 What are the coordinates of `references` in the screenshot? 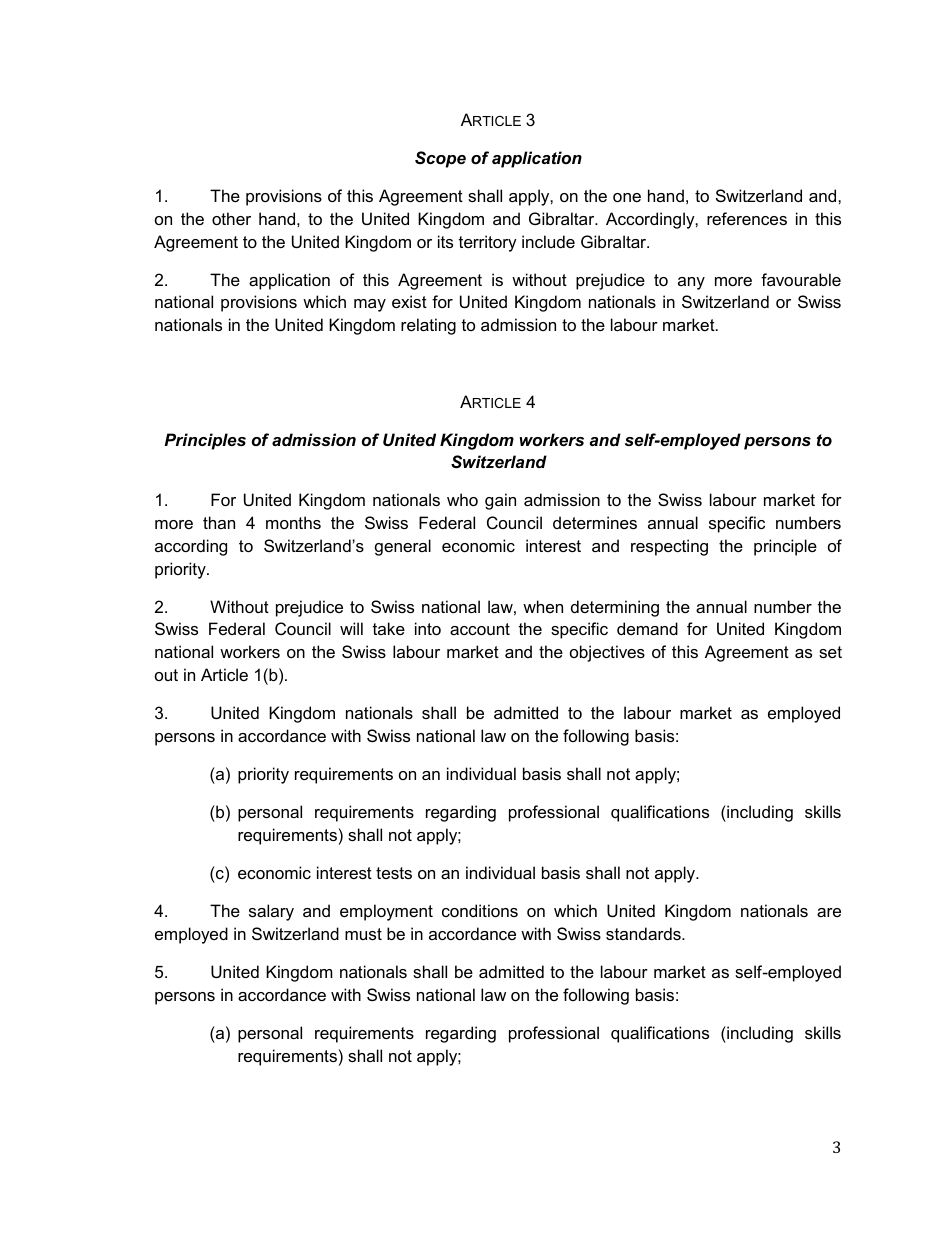 It's located at (747, 218).
